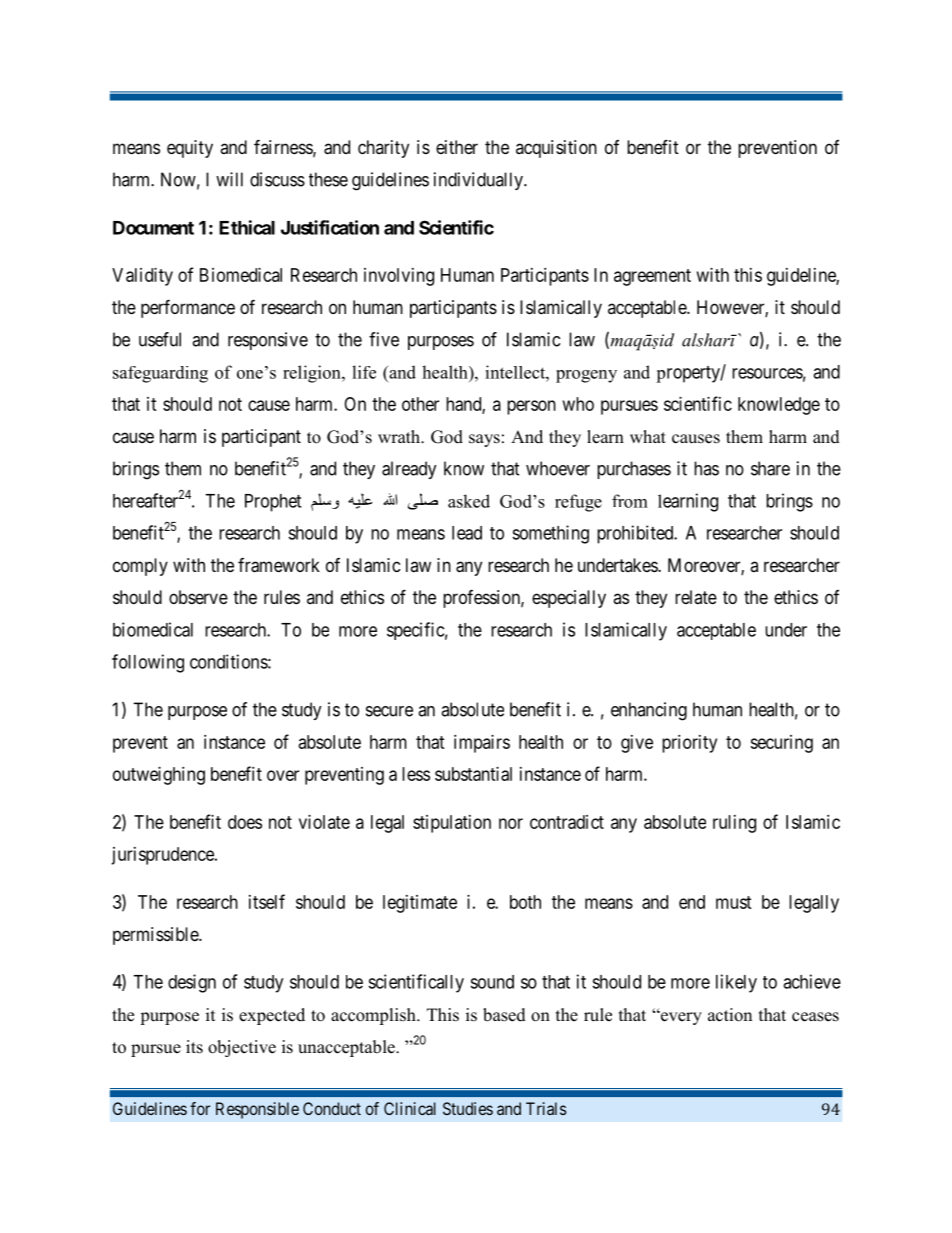 This screenshot has width=952, height=1233. Describe the element at coordinates (245, 822) in the screenshot. I see `does` at that location.
